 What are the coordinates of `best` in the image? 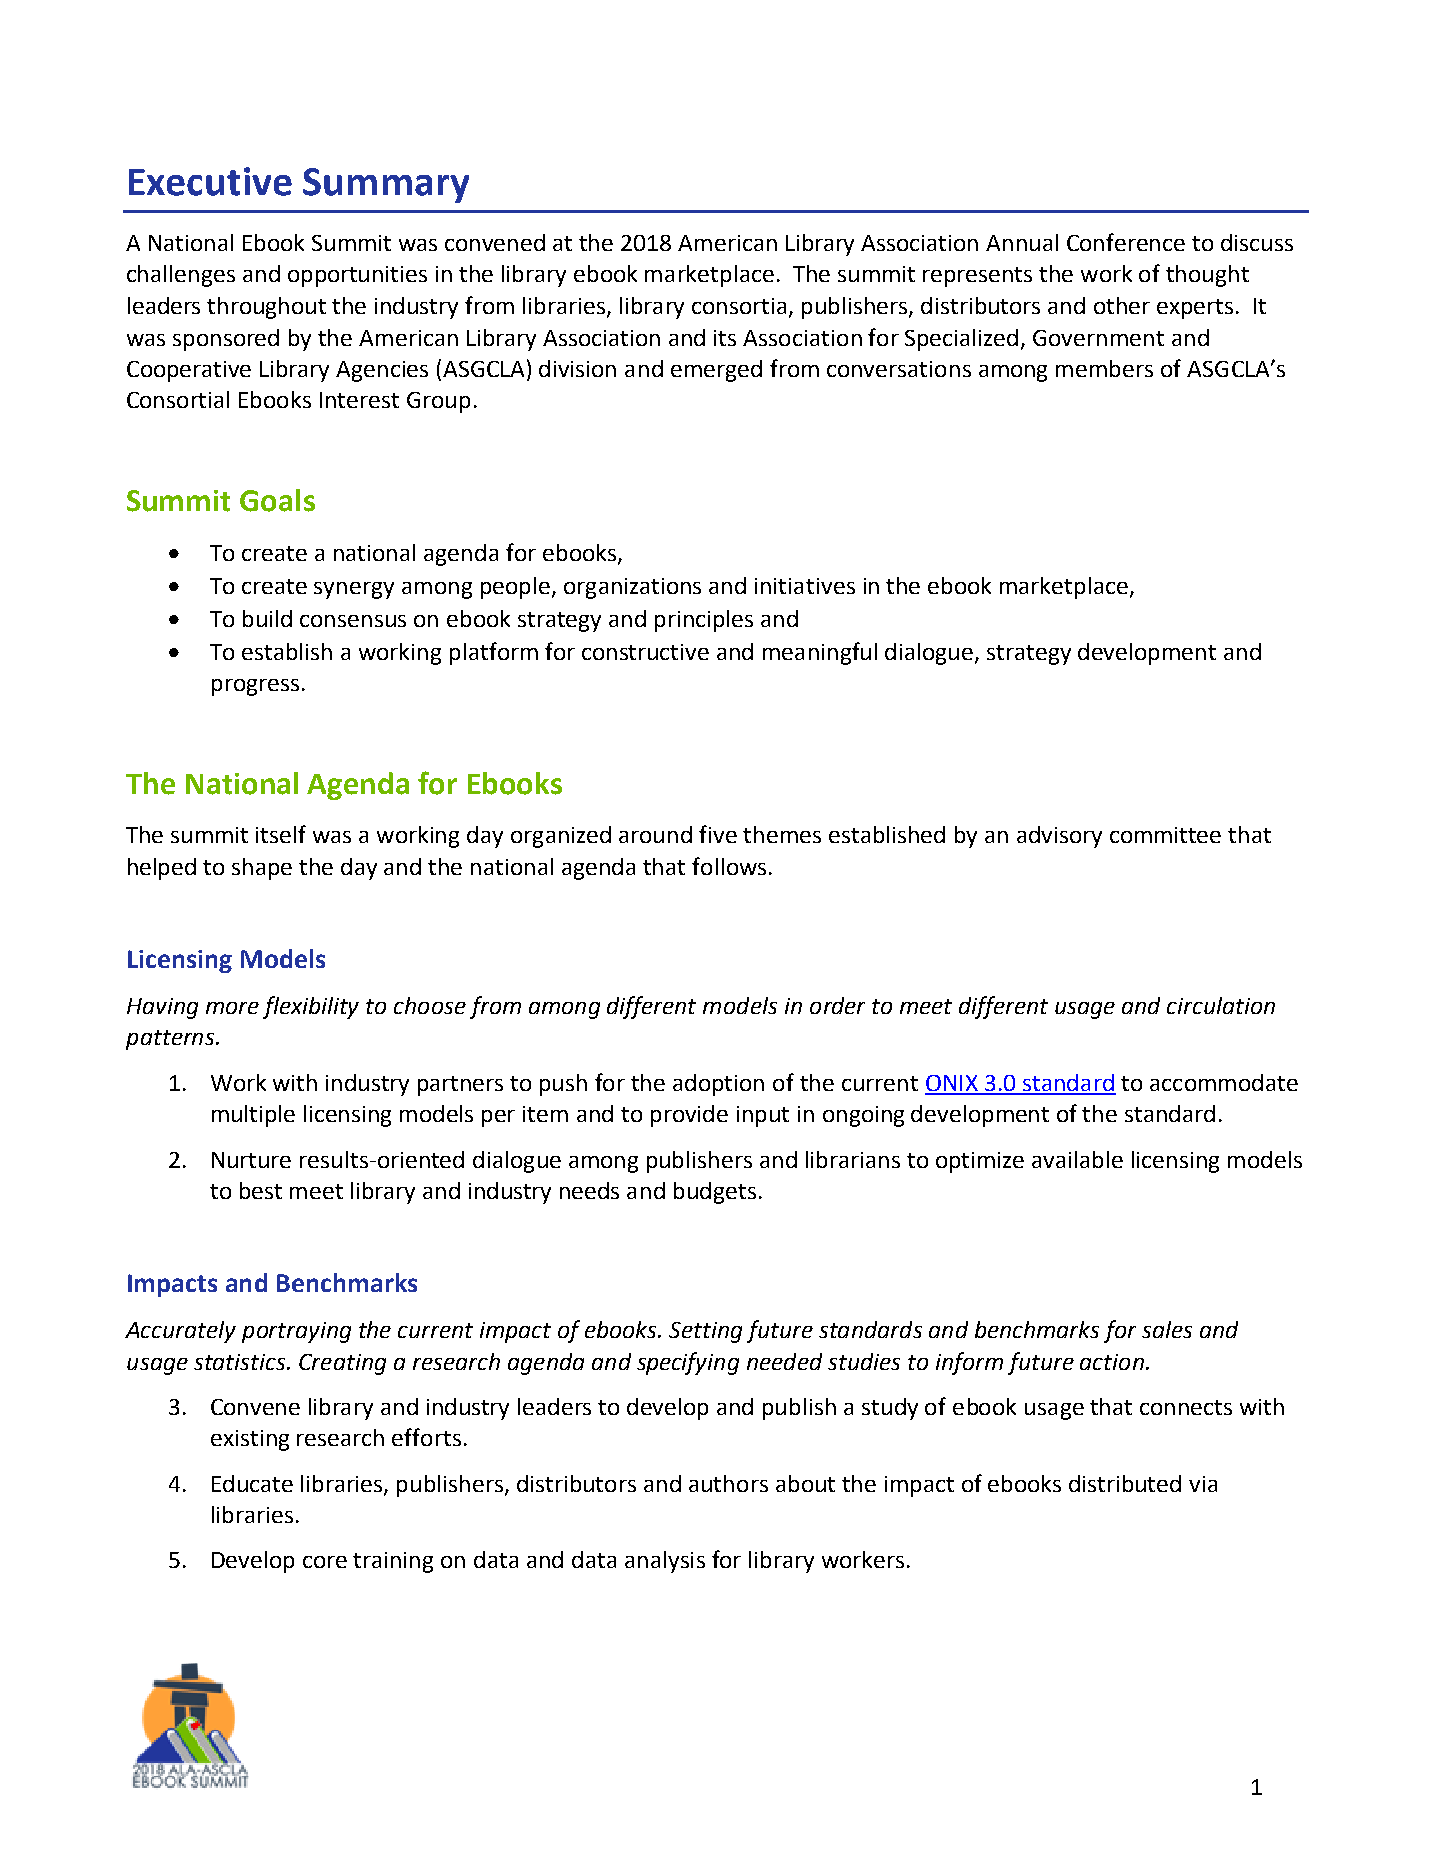 It's located at (261, 1190).
